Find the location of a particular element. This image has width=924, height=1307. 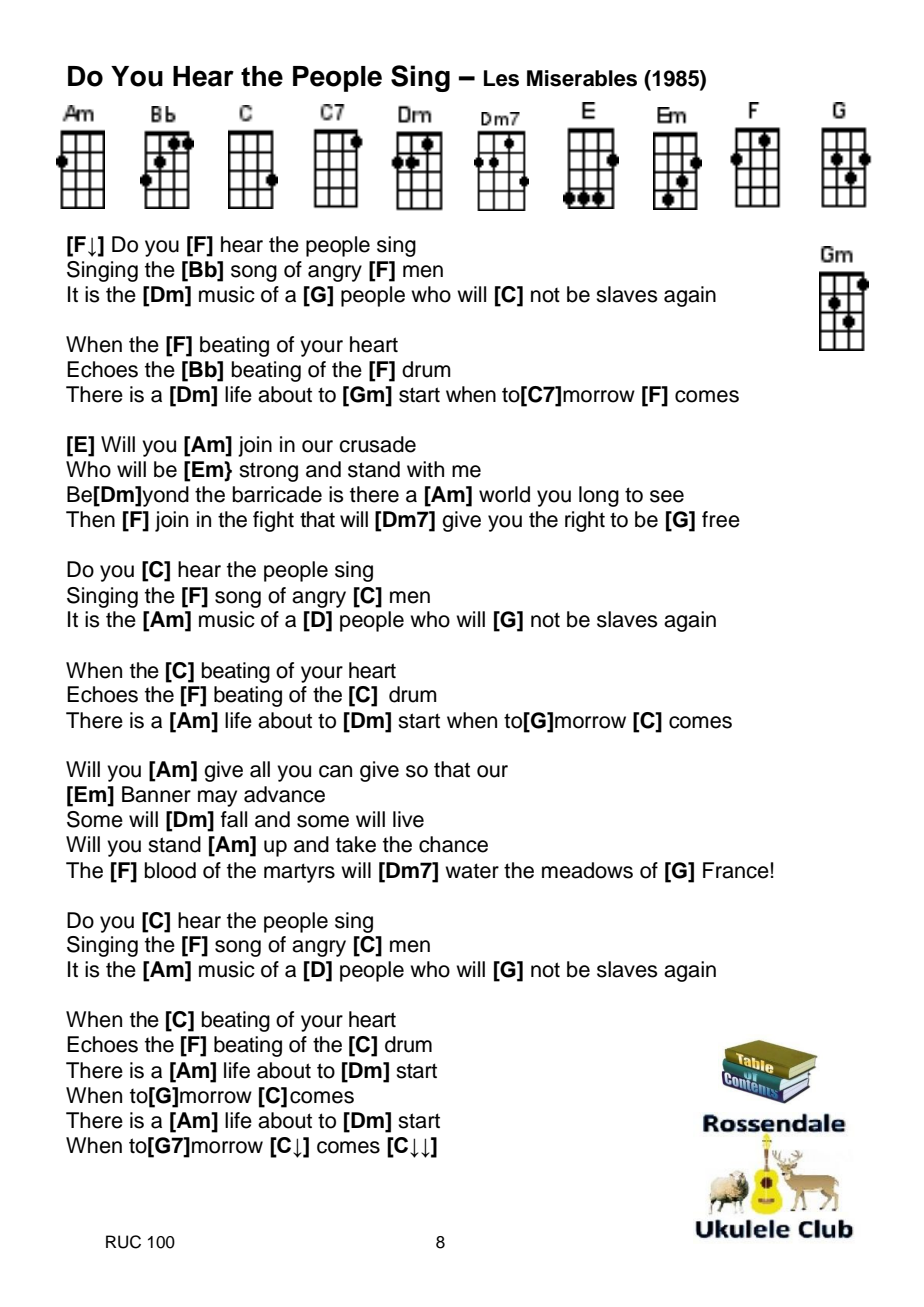

long is located at coordinates (599, 496).
